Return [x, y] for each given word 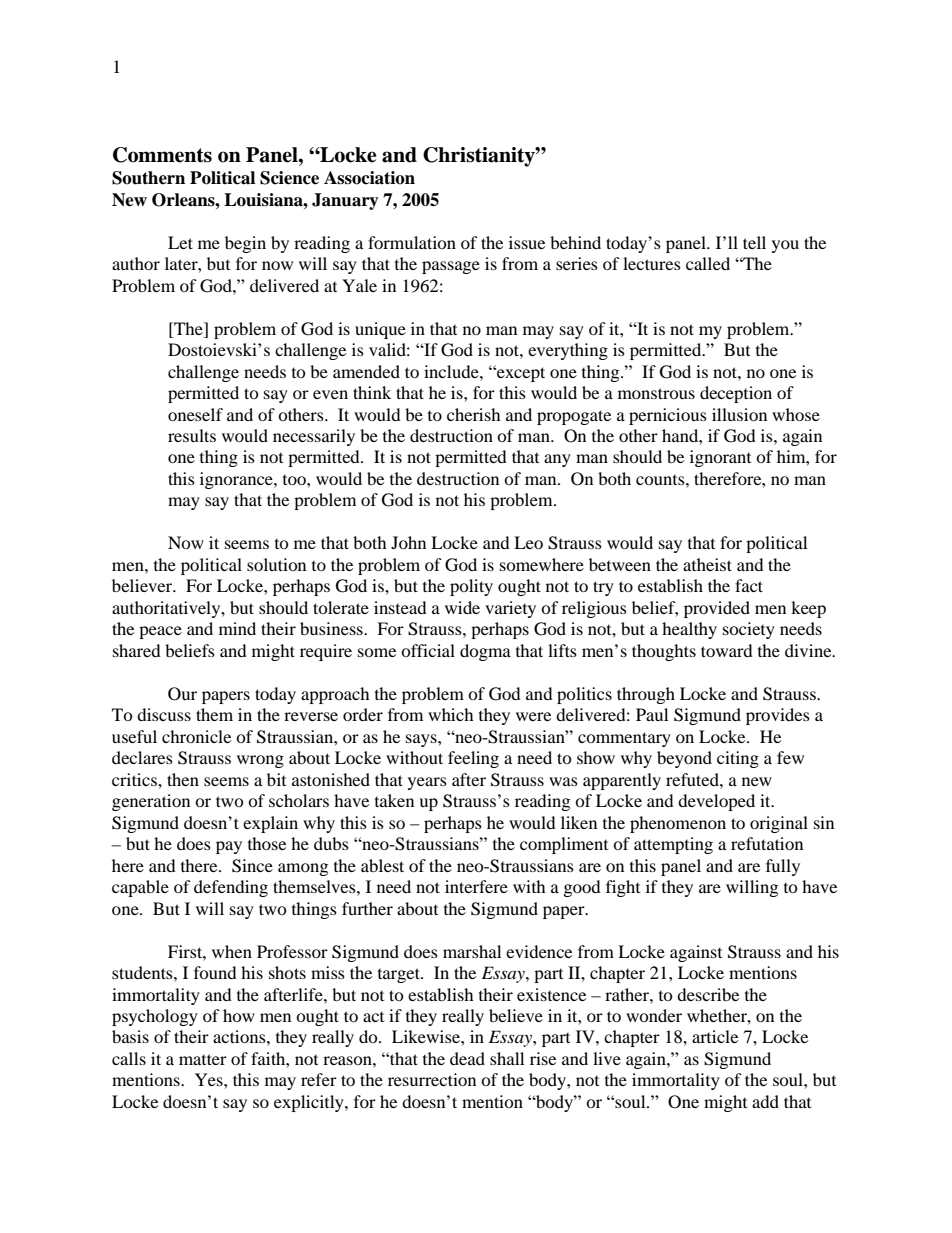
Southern [148, 178]
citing [738, 759]
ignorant [720, 458]
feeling [473, 759]
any [557, 460]
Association [369, 178]
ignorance [237, 480]
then [183, 779]
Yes [210, 1079]
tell [754, 242]
